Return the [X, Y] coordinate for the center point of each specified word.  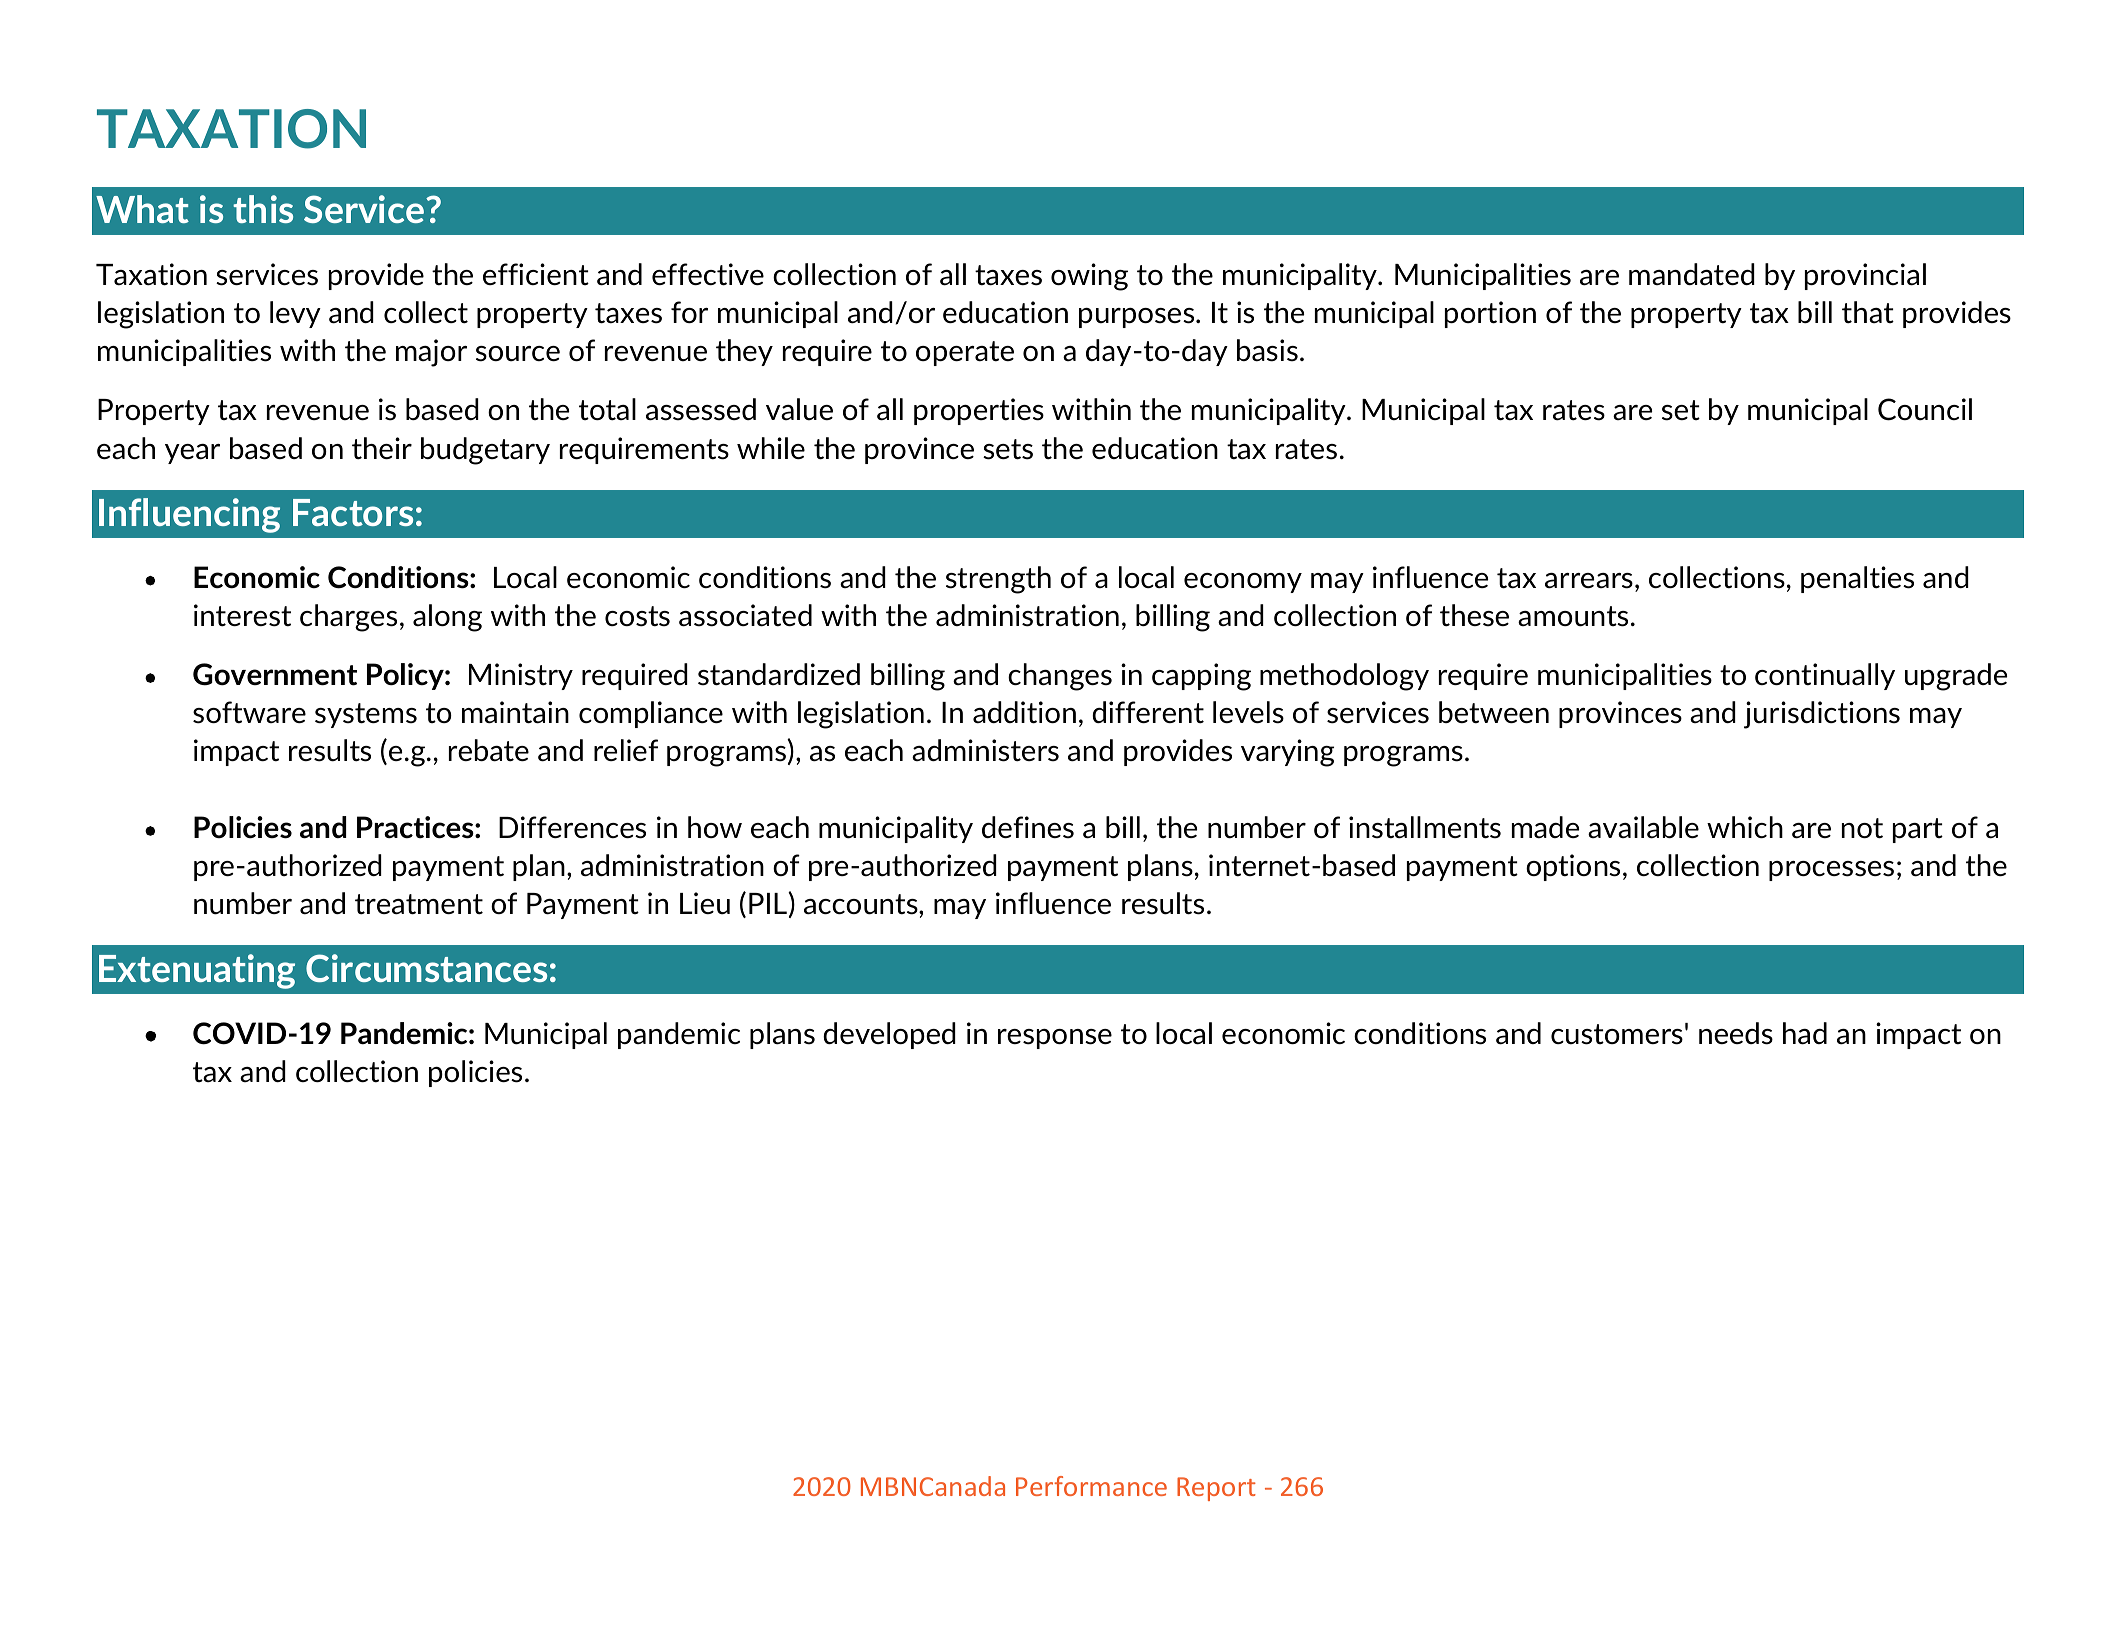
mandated [1692, 274]
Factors [353, 512]
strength [998, 580]
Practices [416, 827]
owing [1089, 277]
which [1745, 827]
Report [1216, 1489]
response [1055, 1039]
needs [1736, 1033]
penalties [1857, 579]
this [263, 209]
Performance [1091, 1486]
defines [1028, 827]
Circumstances [426, 968]
